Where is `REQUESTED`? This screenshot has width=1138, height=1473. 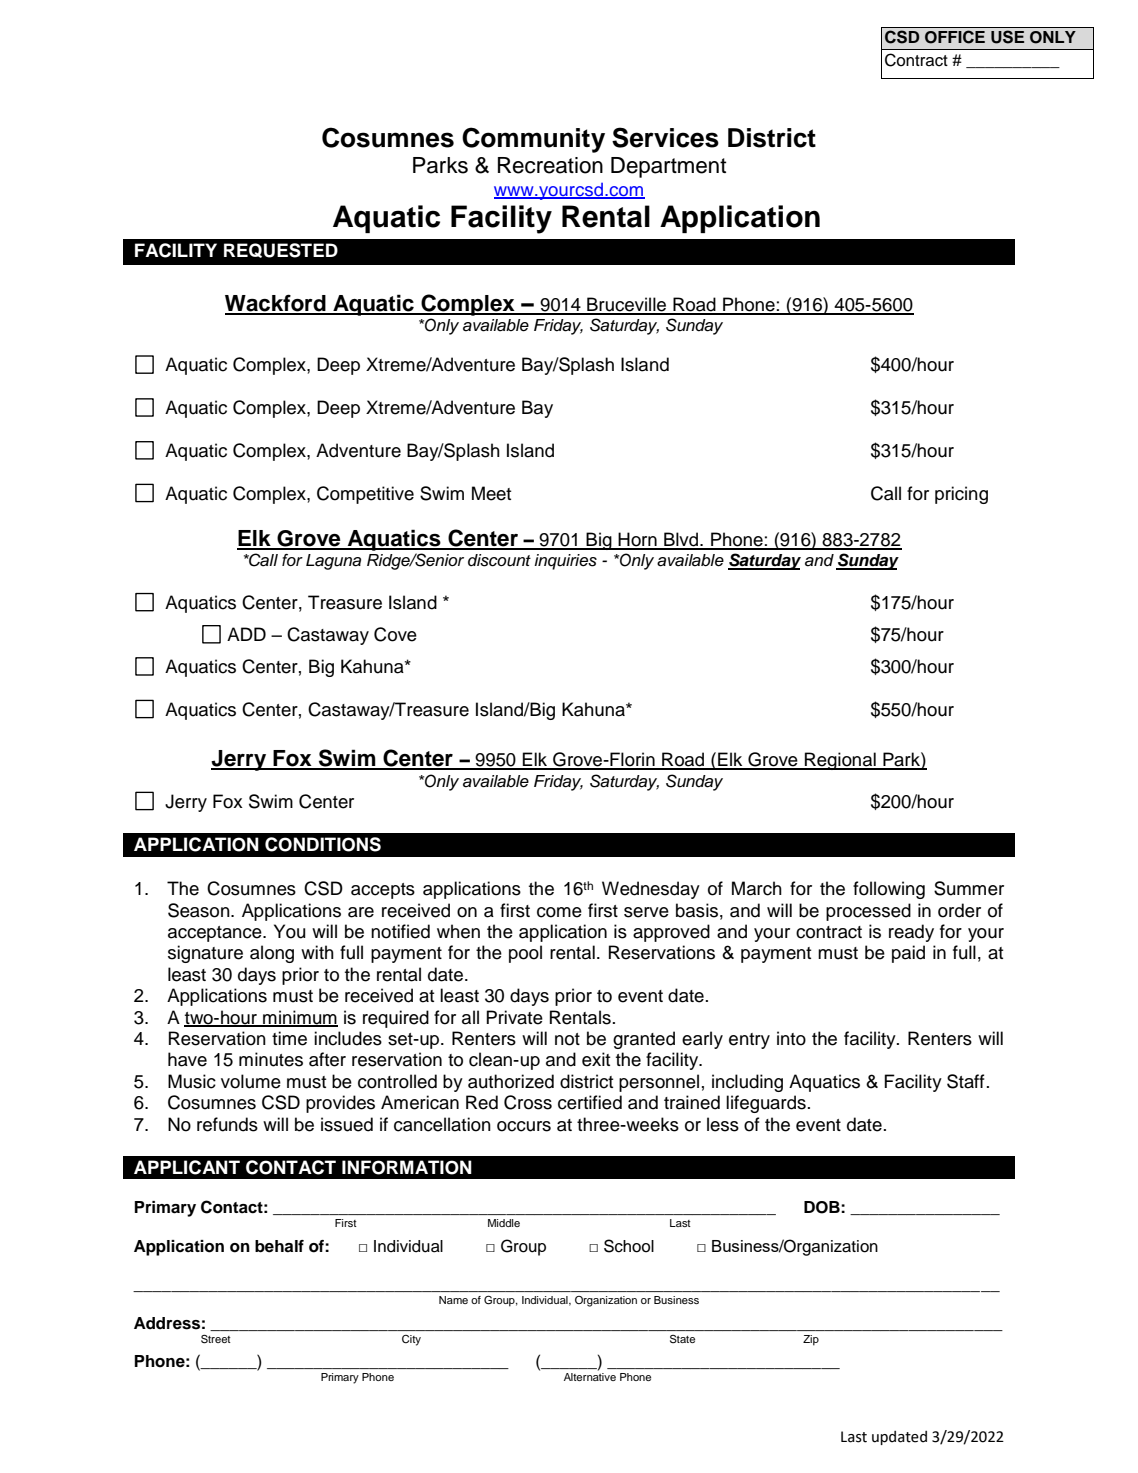 REQUESTED is located at coordinates (281, 250).
